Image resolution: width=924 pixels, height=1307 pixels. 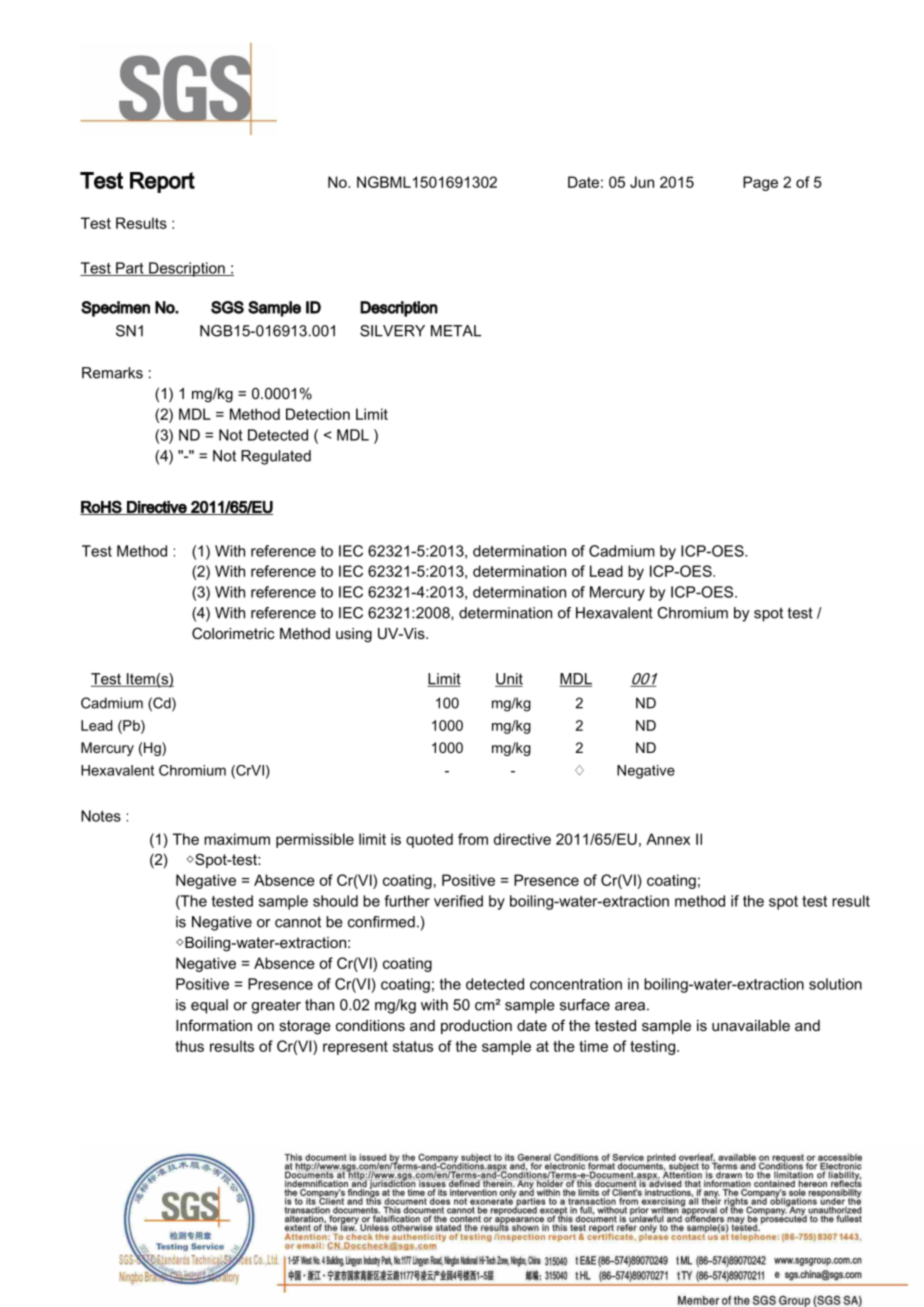 What do you see at coordinates (509, 680) in the page?
I see `Unit` at bounding box center [509, 680].
